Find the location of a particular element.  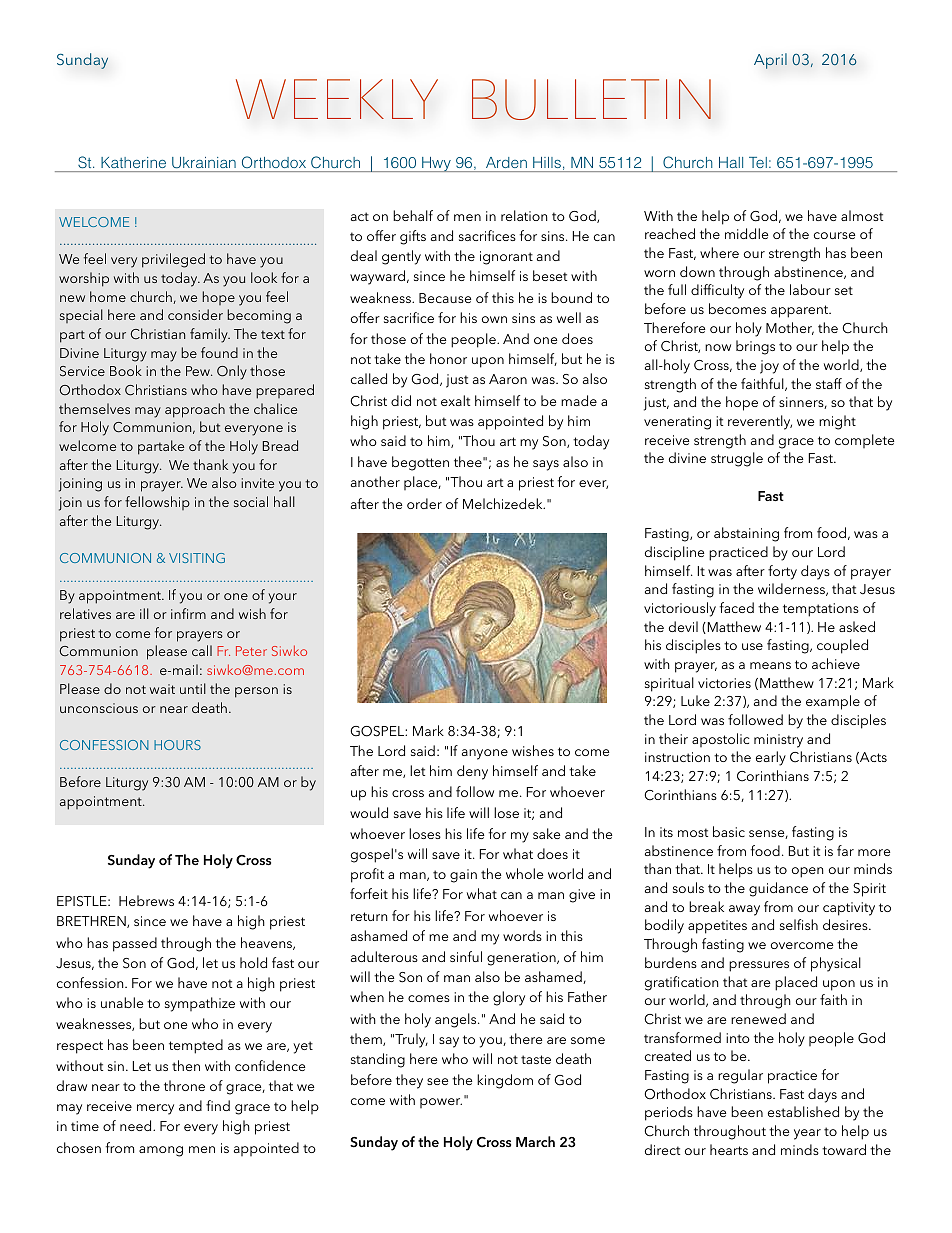

struggle is located at coordinates (737, 459).
